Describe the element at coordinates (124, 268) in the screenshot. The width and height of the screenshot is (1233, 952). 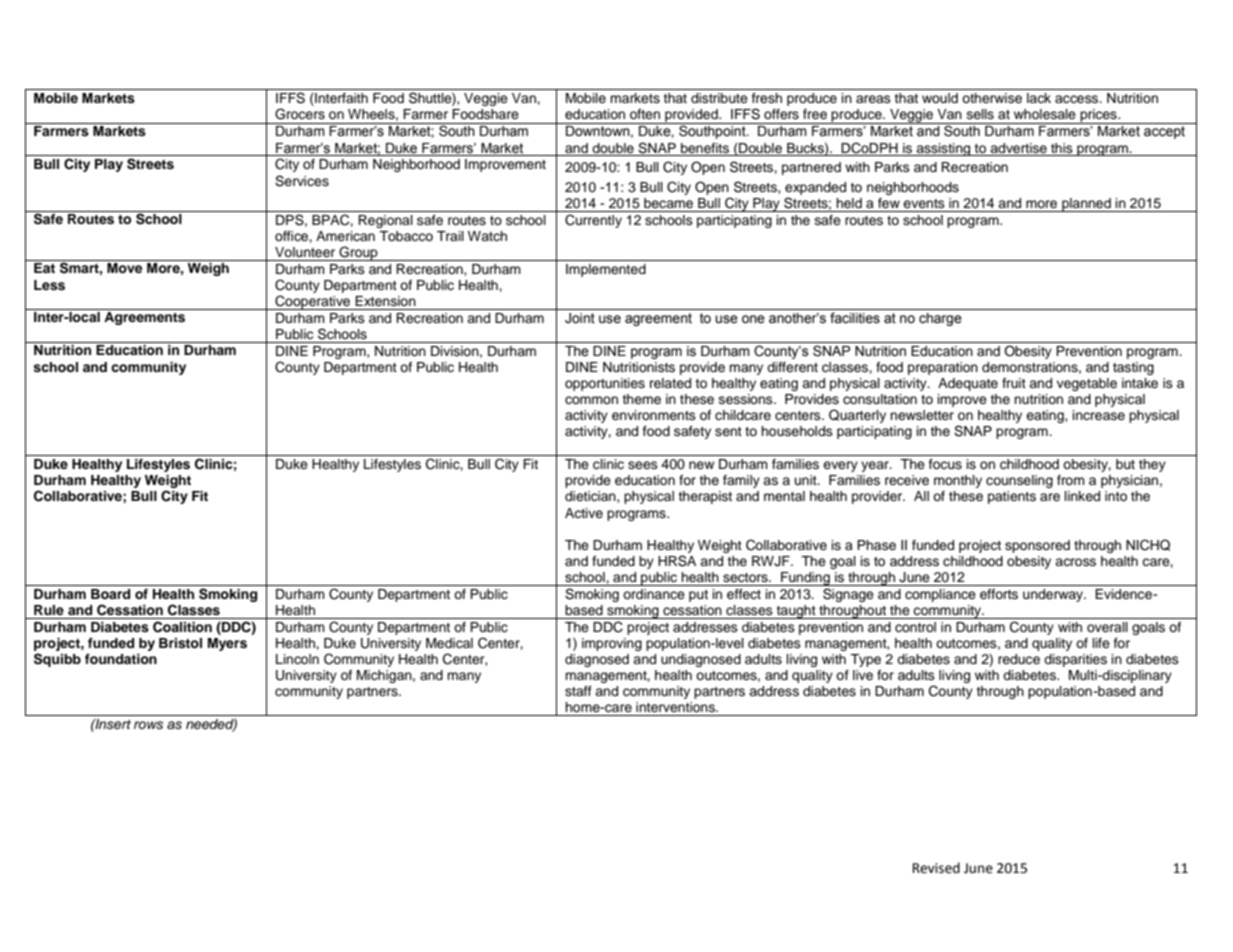
I see `Move` at that location.
